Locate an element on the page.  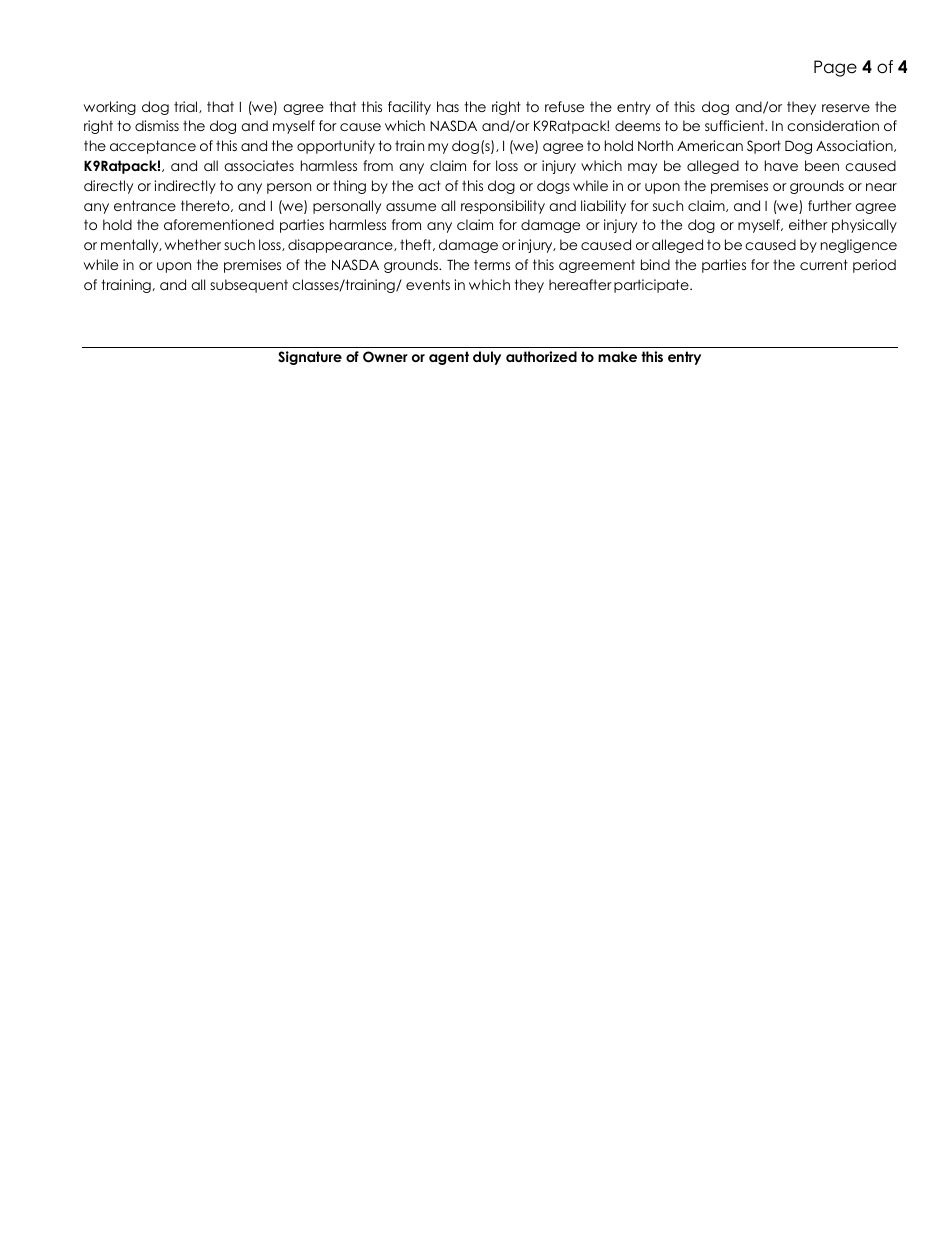
Signature is located at coordinates (310, 358).
